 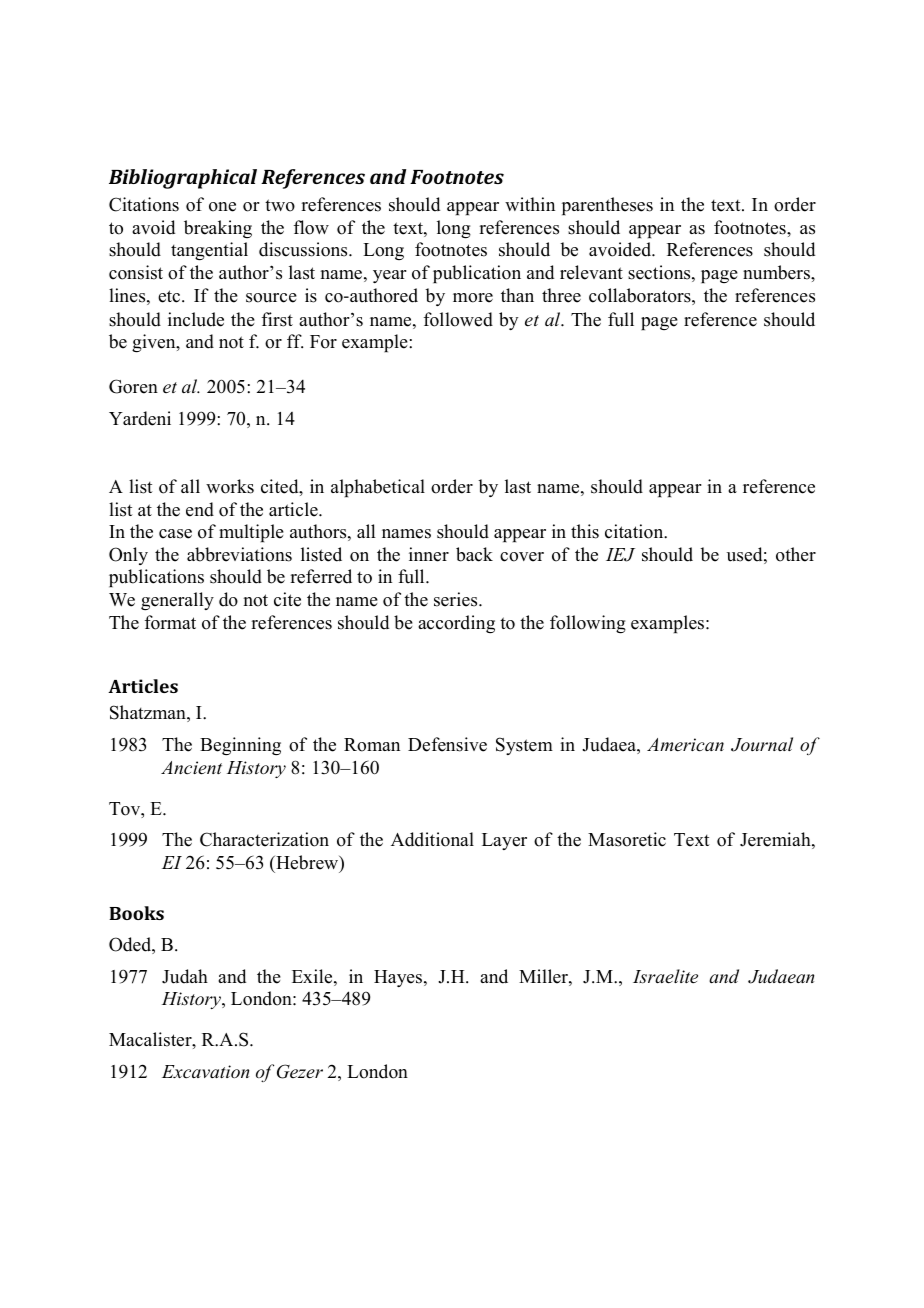 I want to click on format, so click(x=170, y=622).
